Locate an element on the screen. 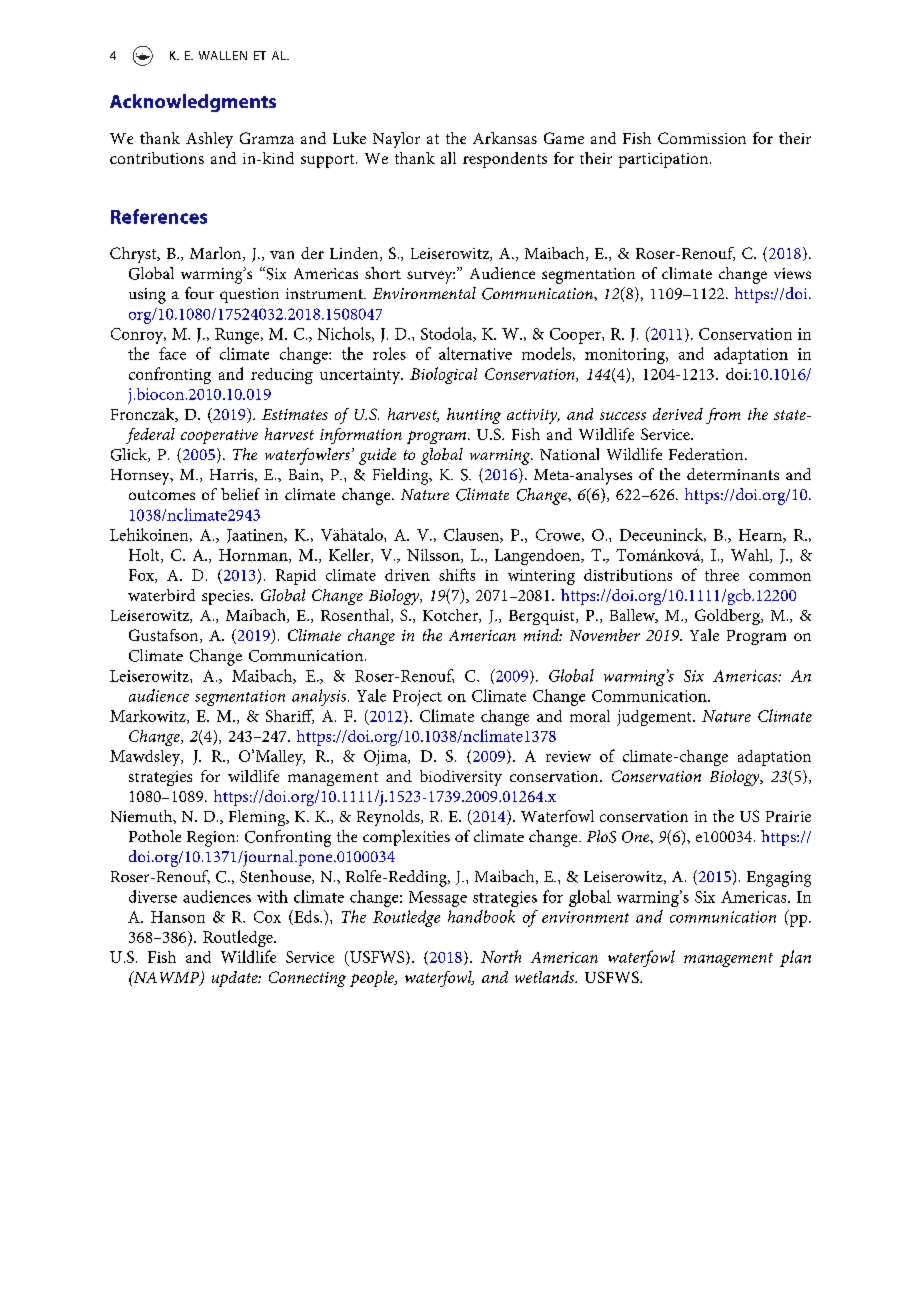  Wahl is located at coordinates (751, 556).
